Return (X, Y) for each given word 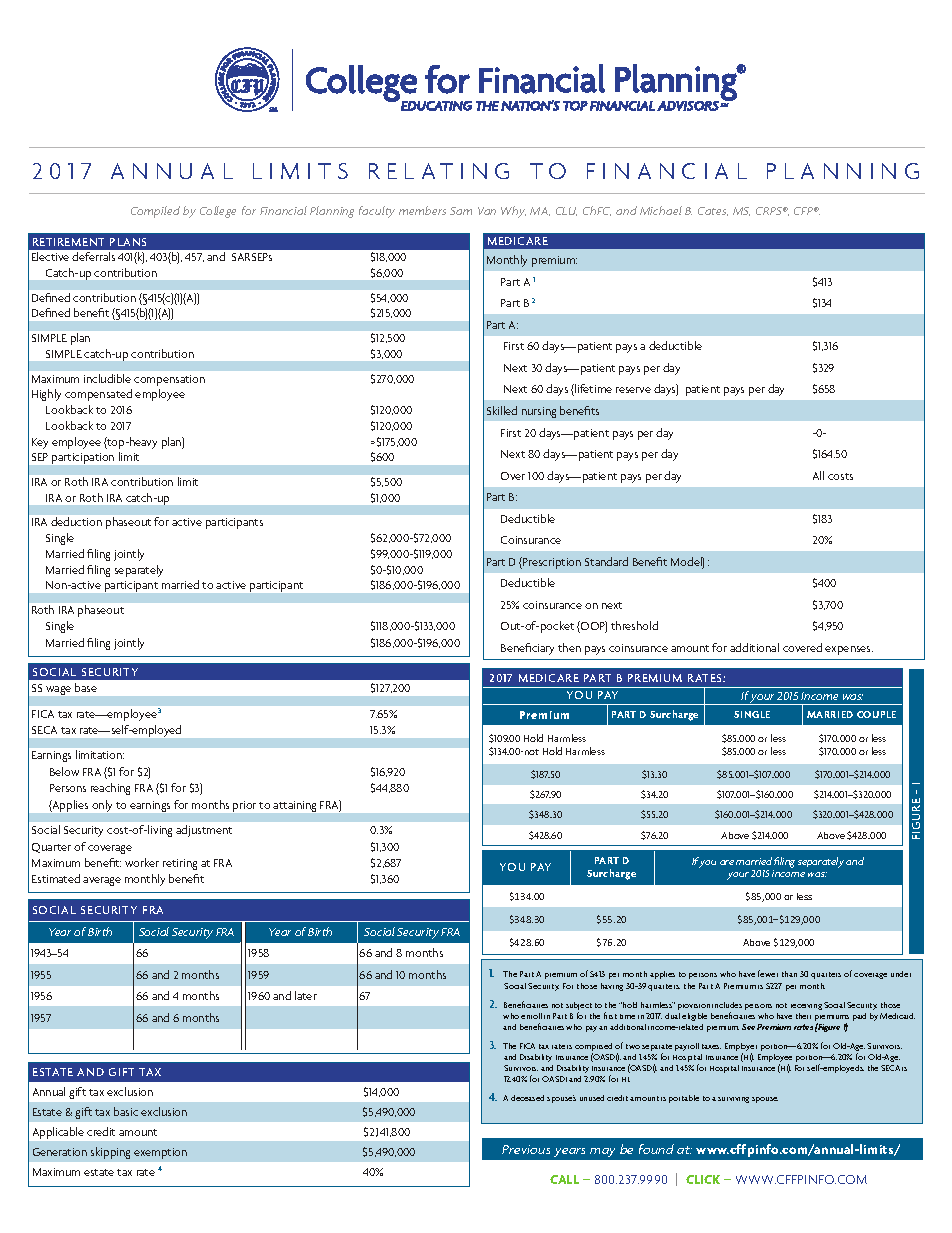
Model (687, 563)
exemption (160, 1153)
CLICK (703, 1179)
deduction (76, 521)
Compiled (155, 212)
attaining (294, 806)
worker (142, 862)
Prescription (551, 563)
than (789, 974)
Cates (713, 211)
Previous (526, 1149)
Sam (461, 211)
